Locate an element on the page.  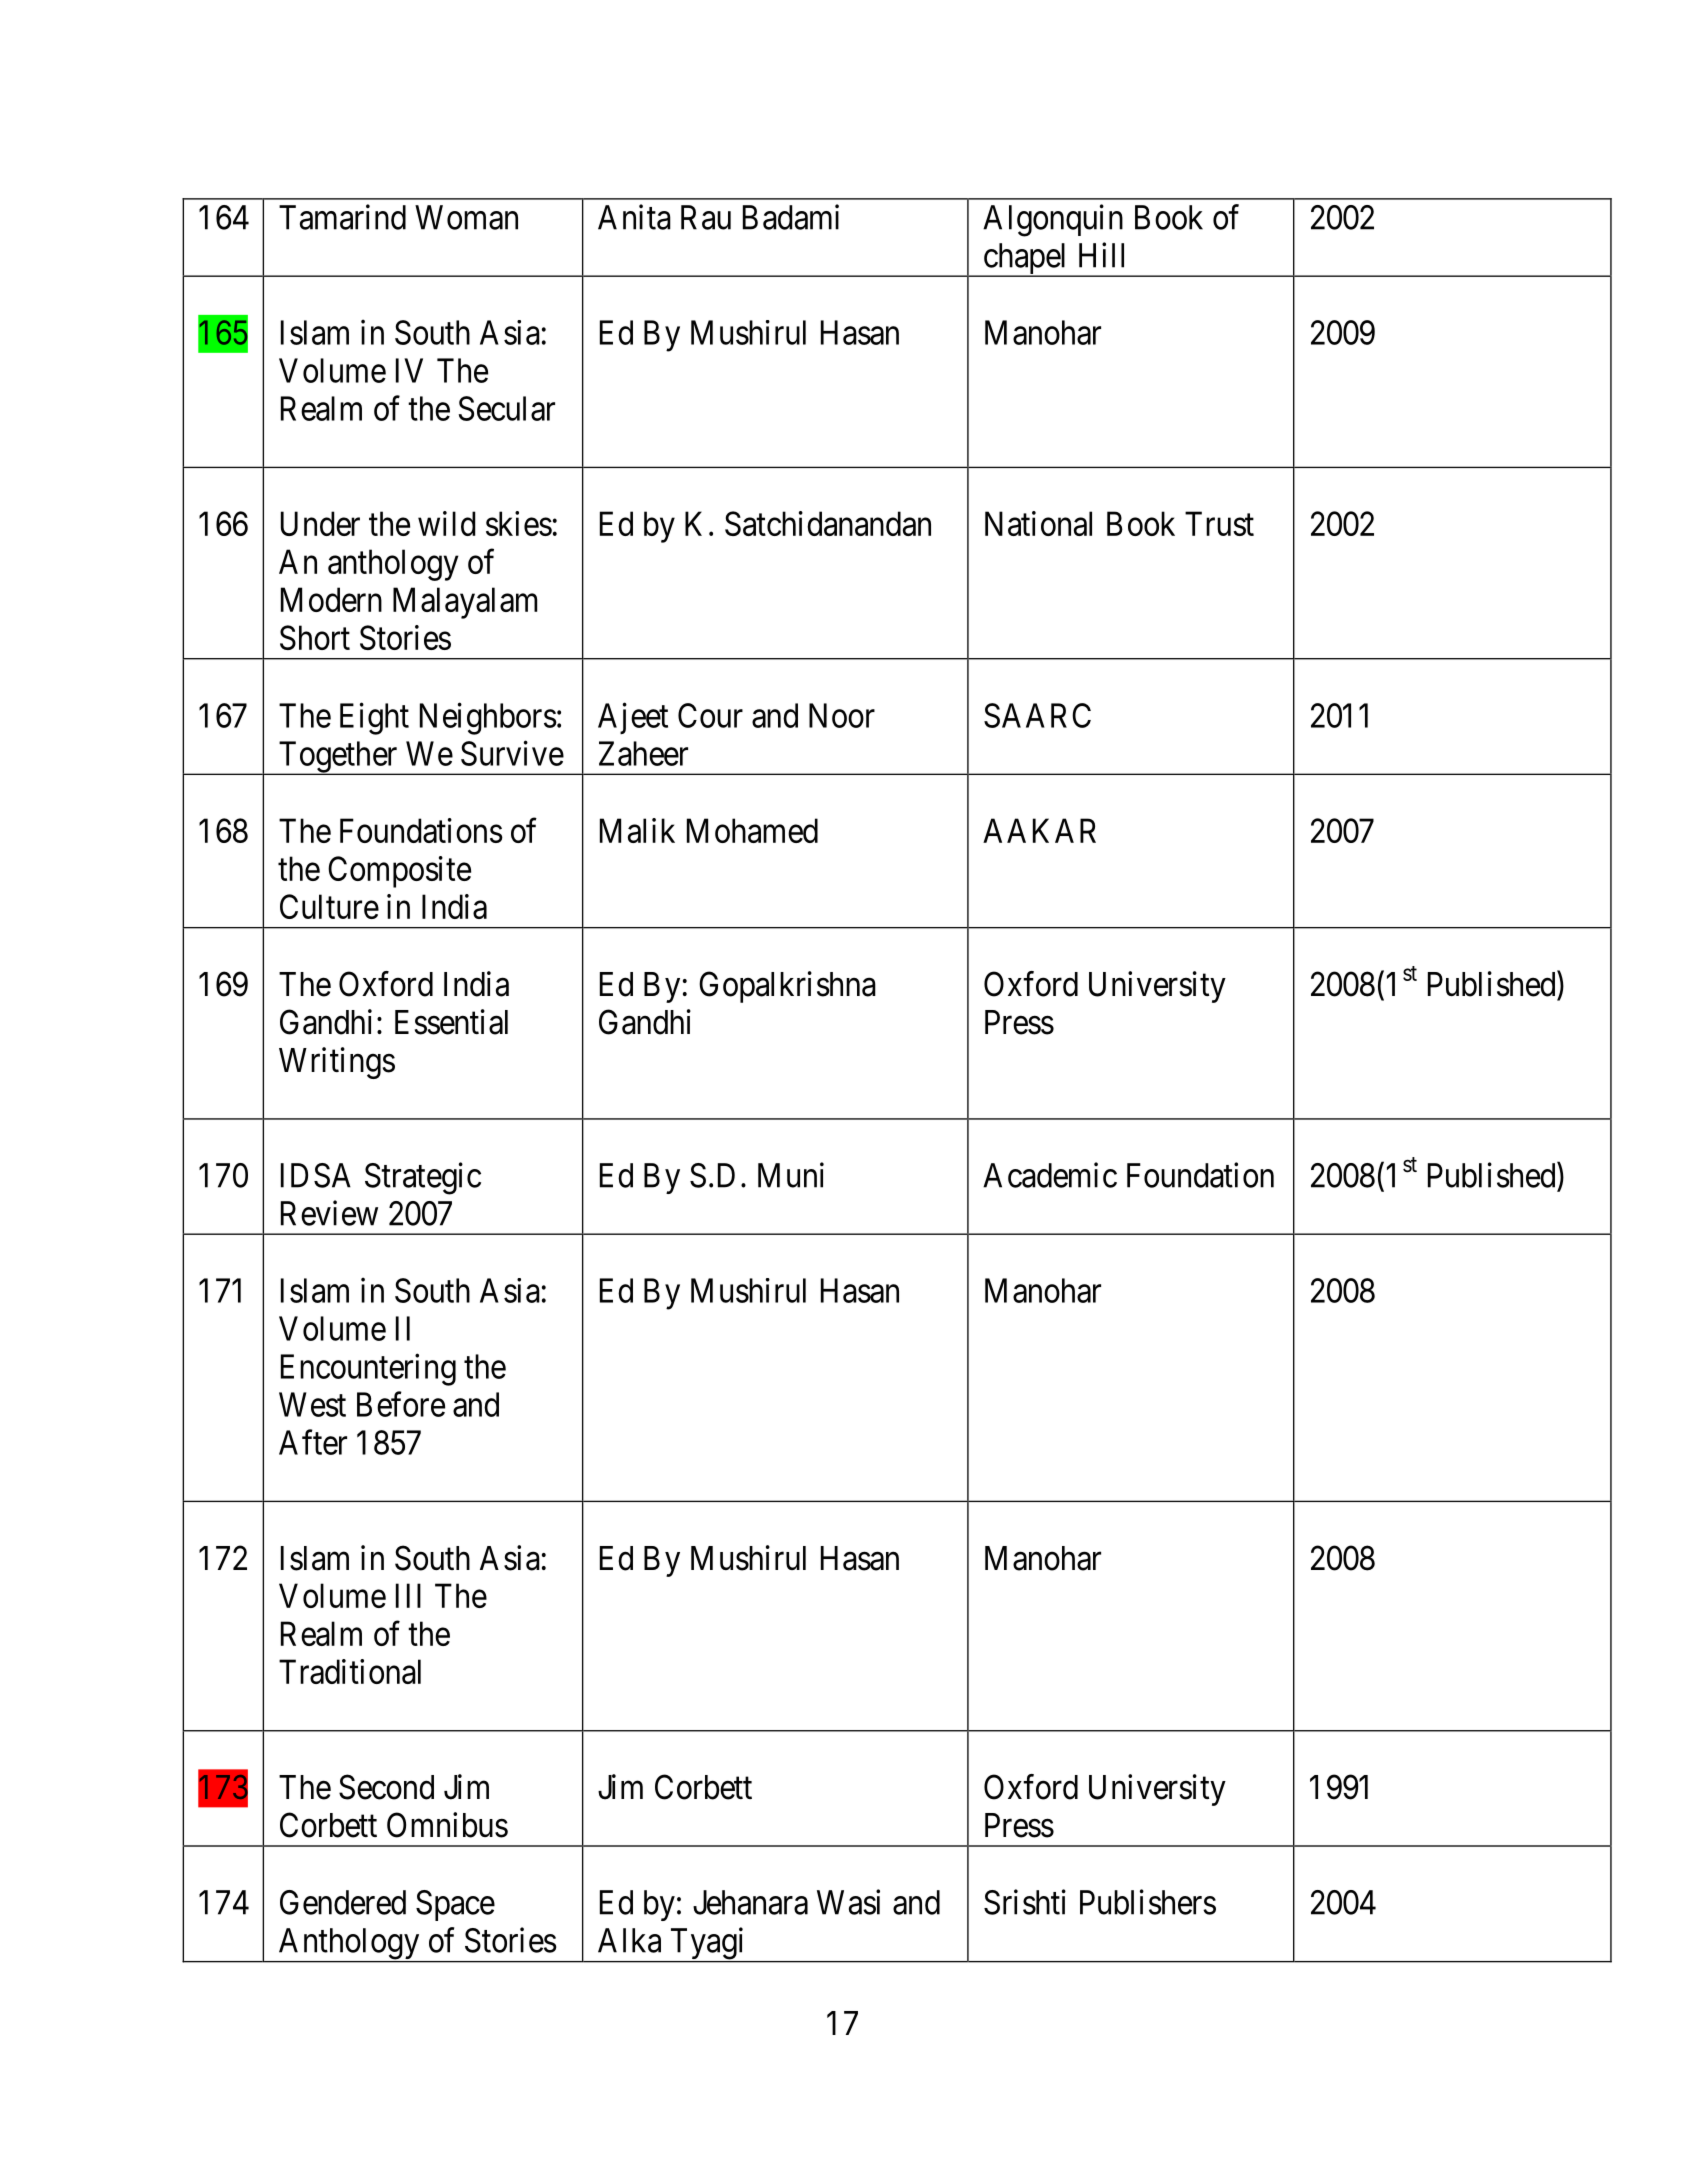
Noor is located at coordinates (842, 715).
